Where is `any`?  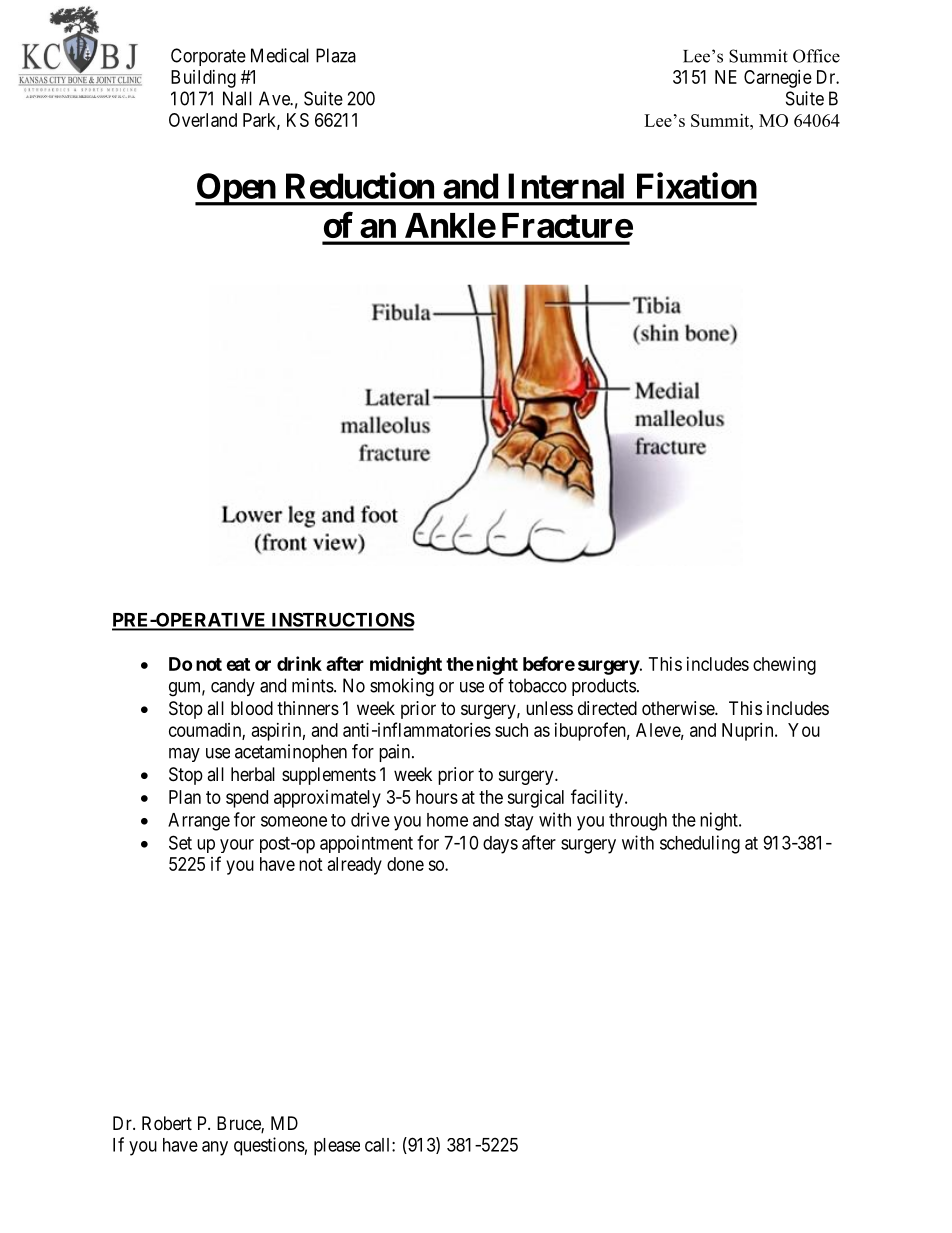
any is located at coordinates (215, 1148).
